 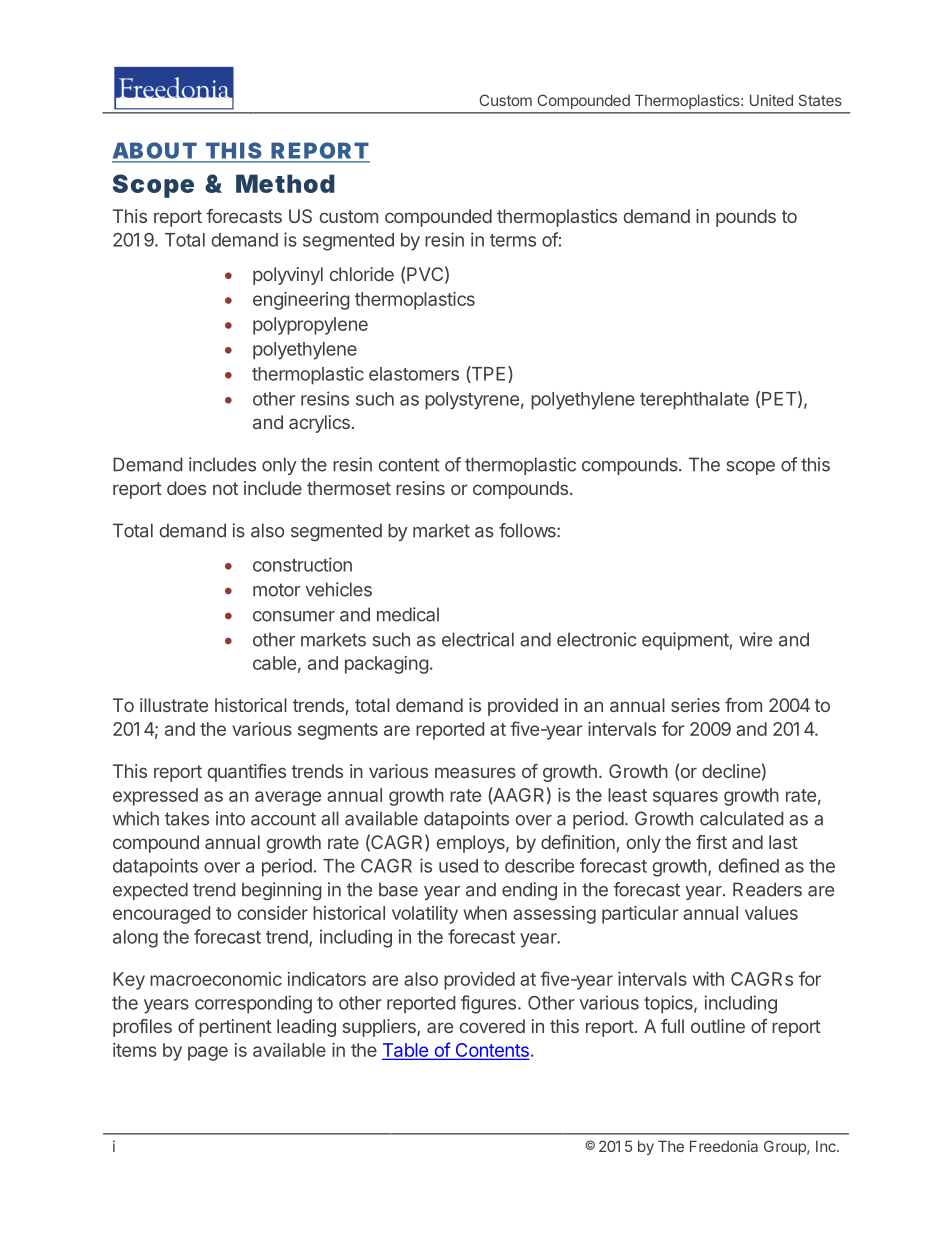 I want to click on polyvinyl, so click(x=288, y=276).
